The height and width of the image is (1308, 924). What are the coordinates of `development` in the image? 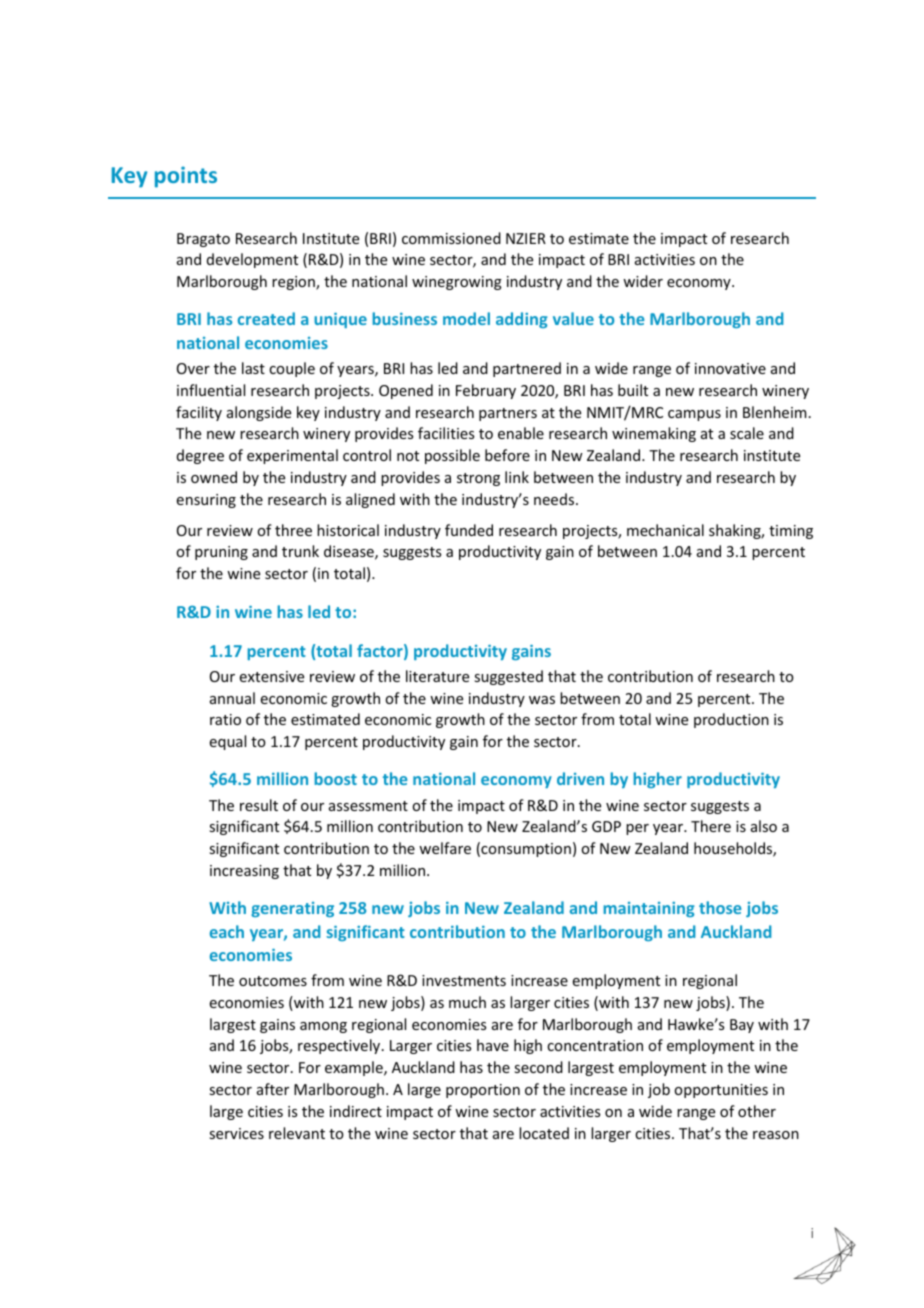 It's located at (252, 260).
